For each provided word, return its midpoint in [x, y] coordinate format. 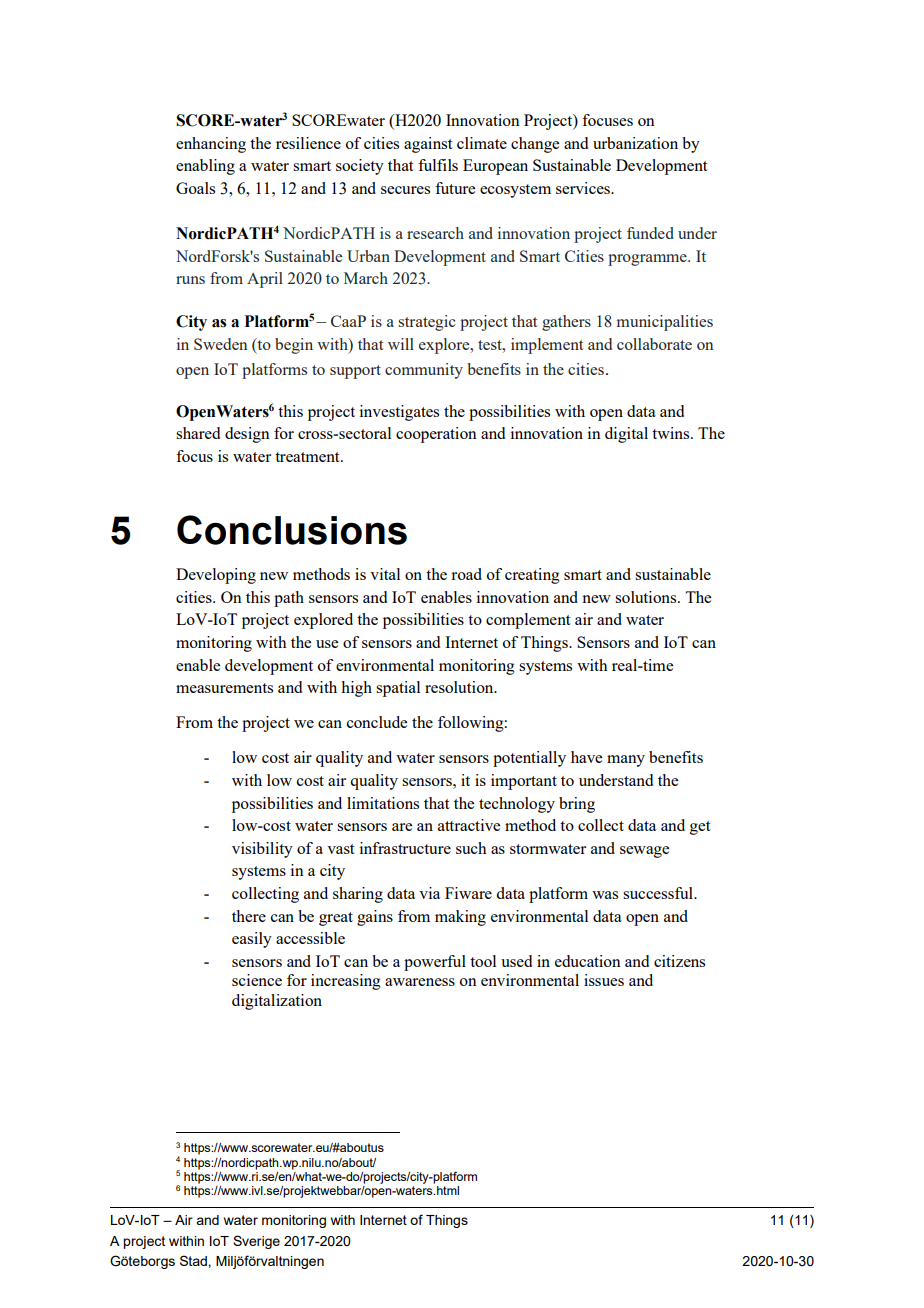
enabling [205, 167]
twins [672, 433]
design [247, 435]
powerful [435, 963]
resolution [460, 687]
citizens [679, 961]
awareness [420, 982]
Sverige [256, 1242]
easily [252, 940]
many [626, 761]
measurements [224, 688]
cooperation [436, 435]
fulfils [438, 165]
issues [604, 980]
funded [650, 233]
